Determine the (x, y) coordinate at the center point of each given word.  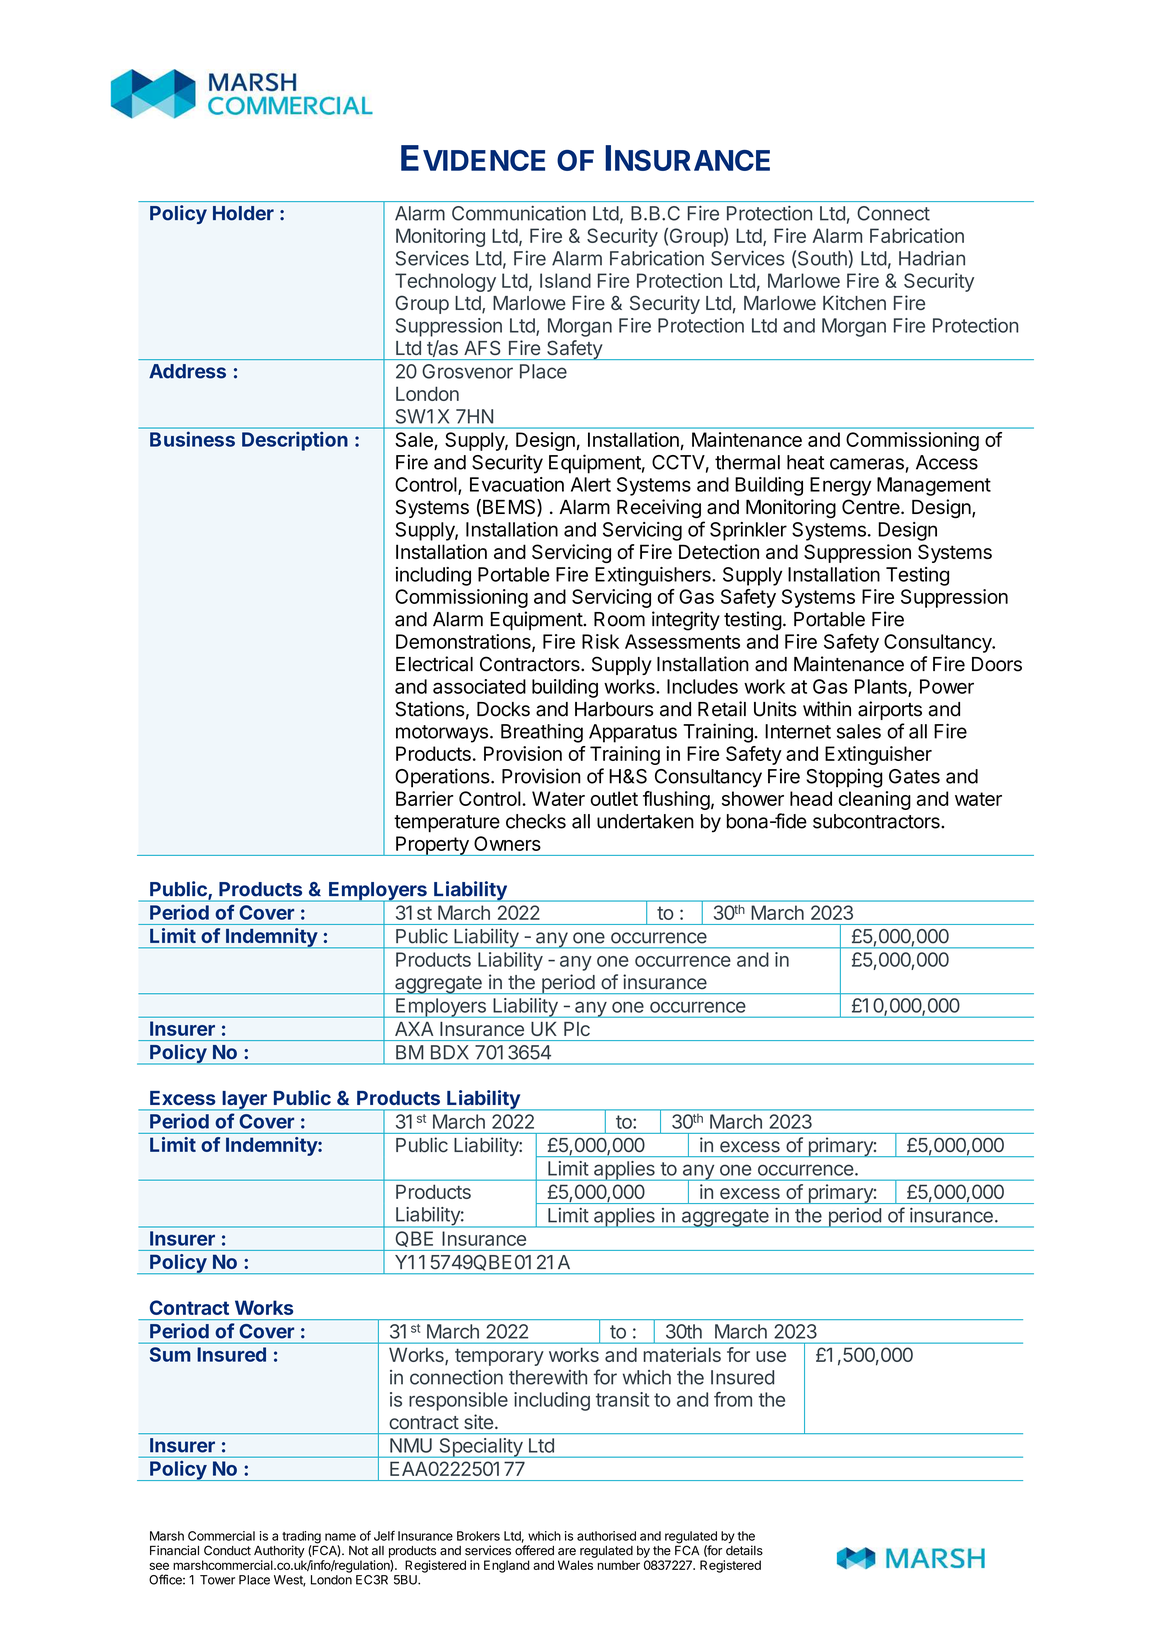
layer (244, 1101)
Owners (507, 843)
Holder (243, 213)
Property (432, 846)
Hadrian (932, 258)
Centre (872, 507)
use (771, 1356)
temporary (499, 1357)
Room (619, 619)
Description (295, 441)
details (744, 1550)
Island (565, 280)
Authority (279, 1551)
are (567, 1552)
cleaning (874, 800)
